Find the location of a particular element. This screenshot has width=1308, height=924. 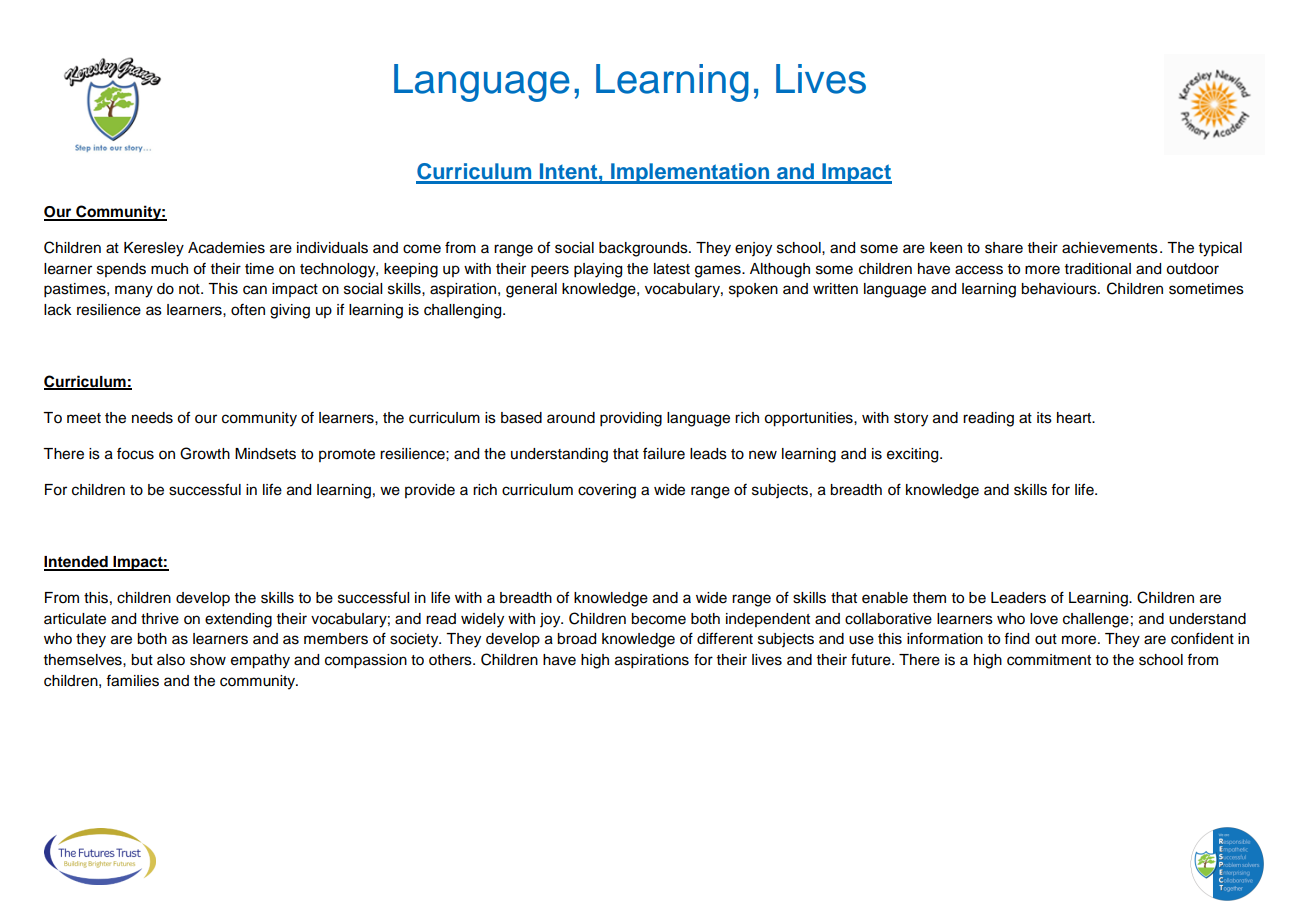

often is located at coordinates (248, 310).
